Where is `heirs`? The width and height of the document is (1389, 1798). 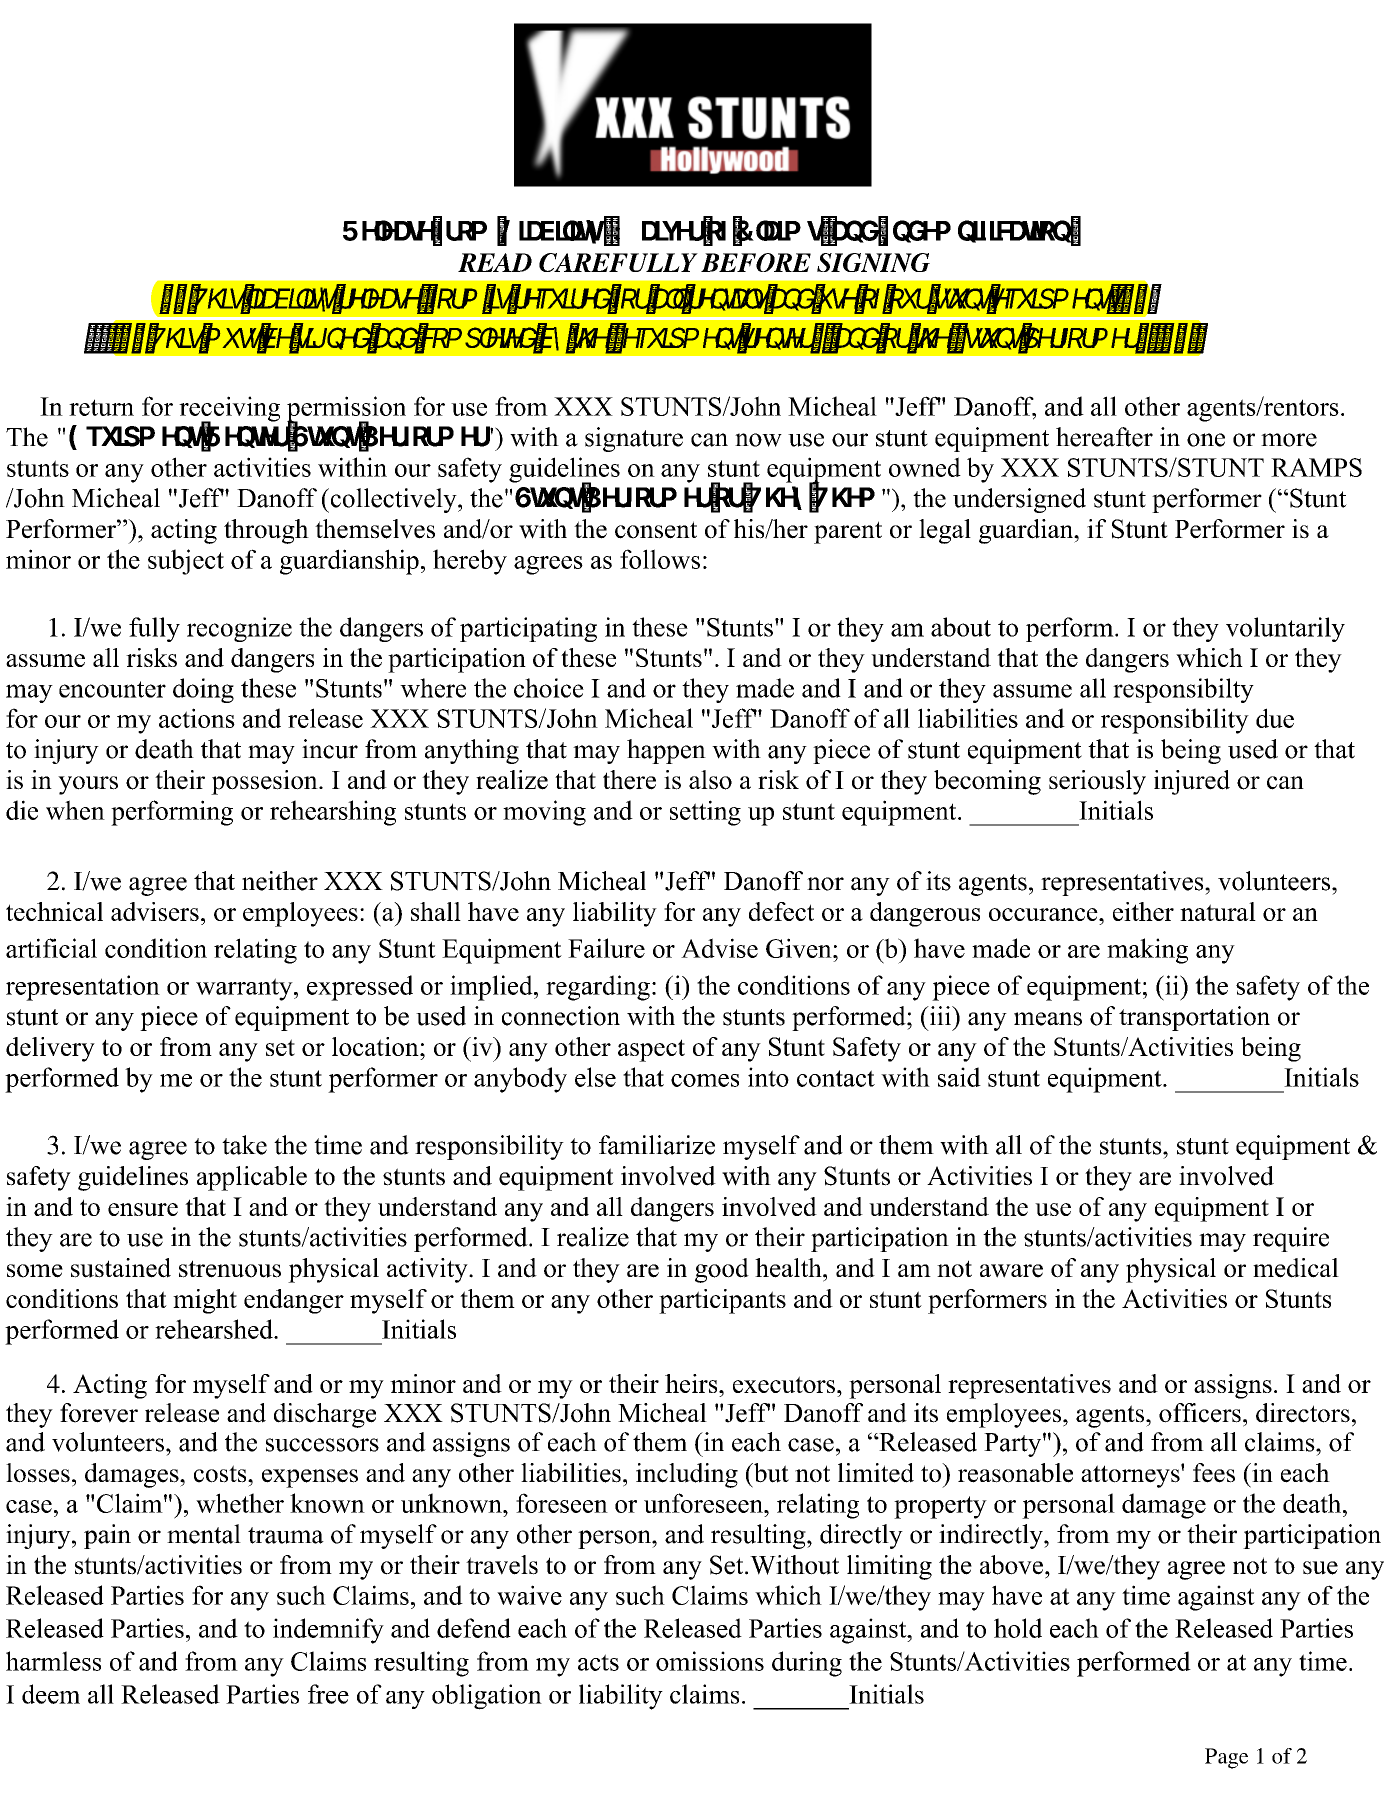 heirs is located at coordinates (692, 1383).
